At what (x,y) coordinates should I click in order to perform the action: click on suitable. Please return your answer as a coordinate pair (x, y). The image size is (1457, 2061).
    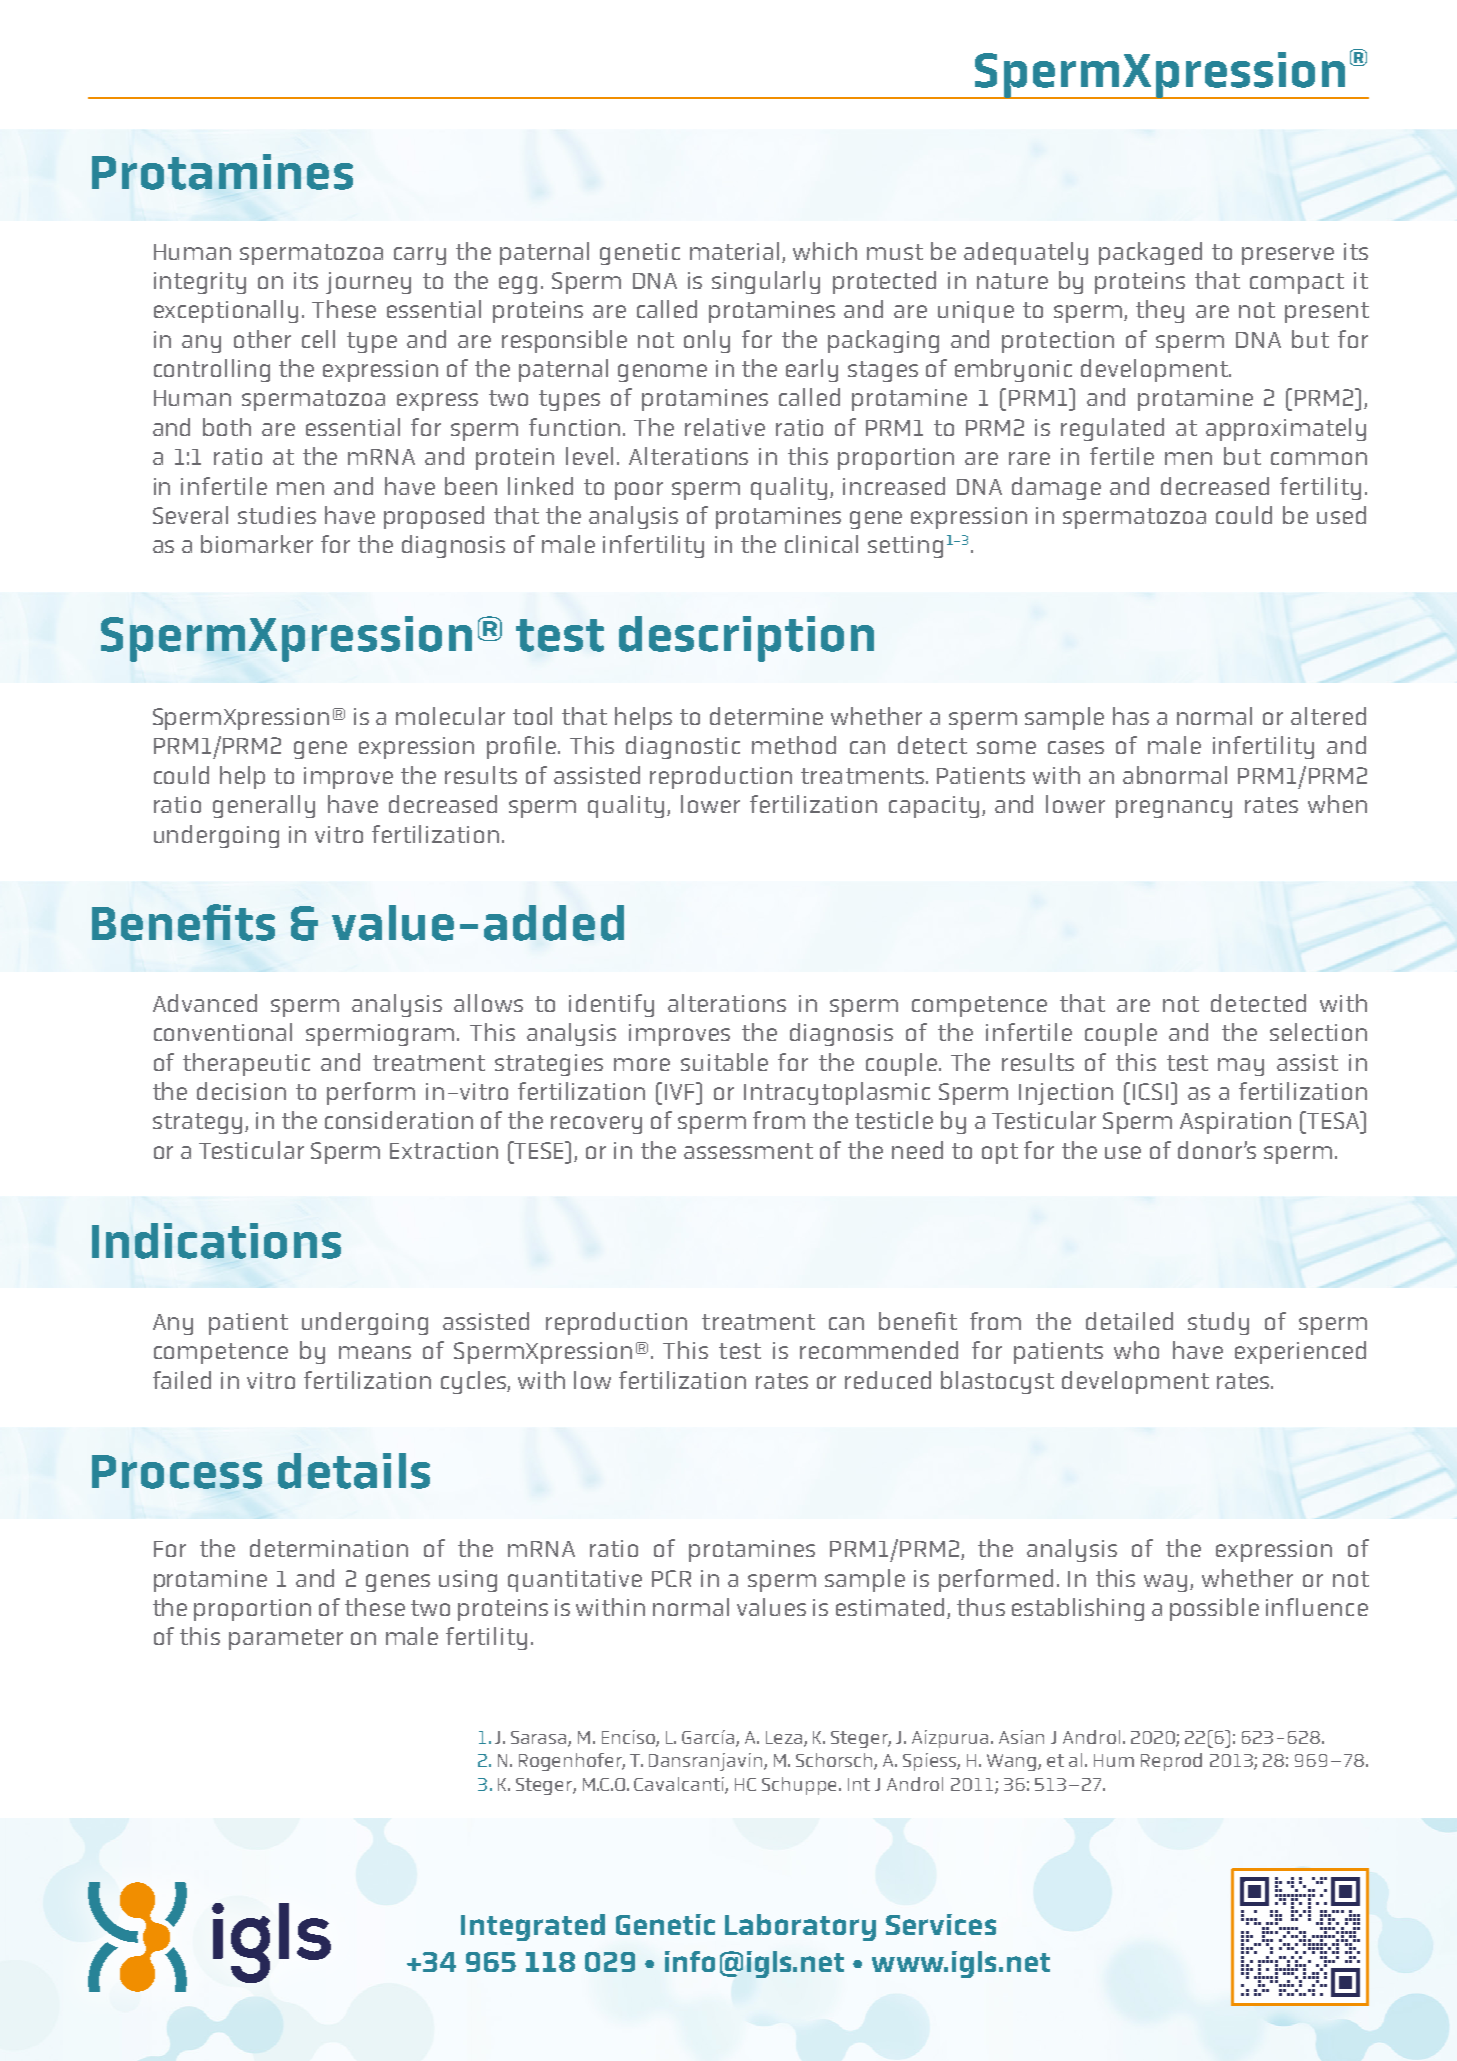
    Looking at the image, I should click on (724, 1062).
